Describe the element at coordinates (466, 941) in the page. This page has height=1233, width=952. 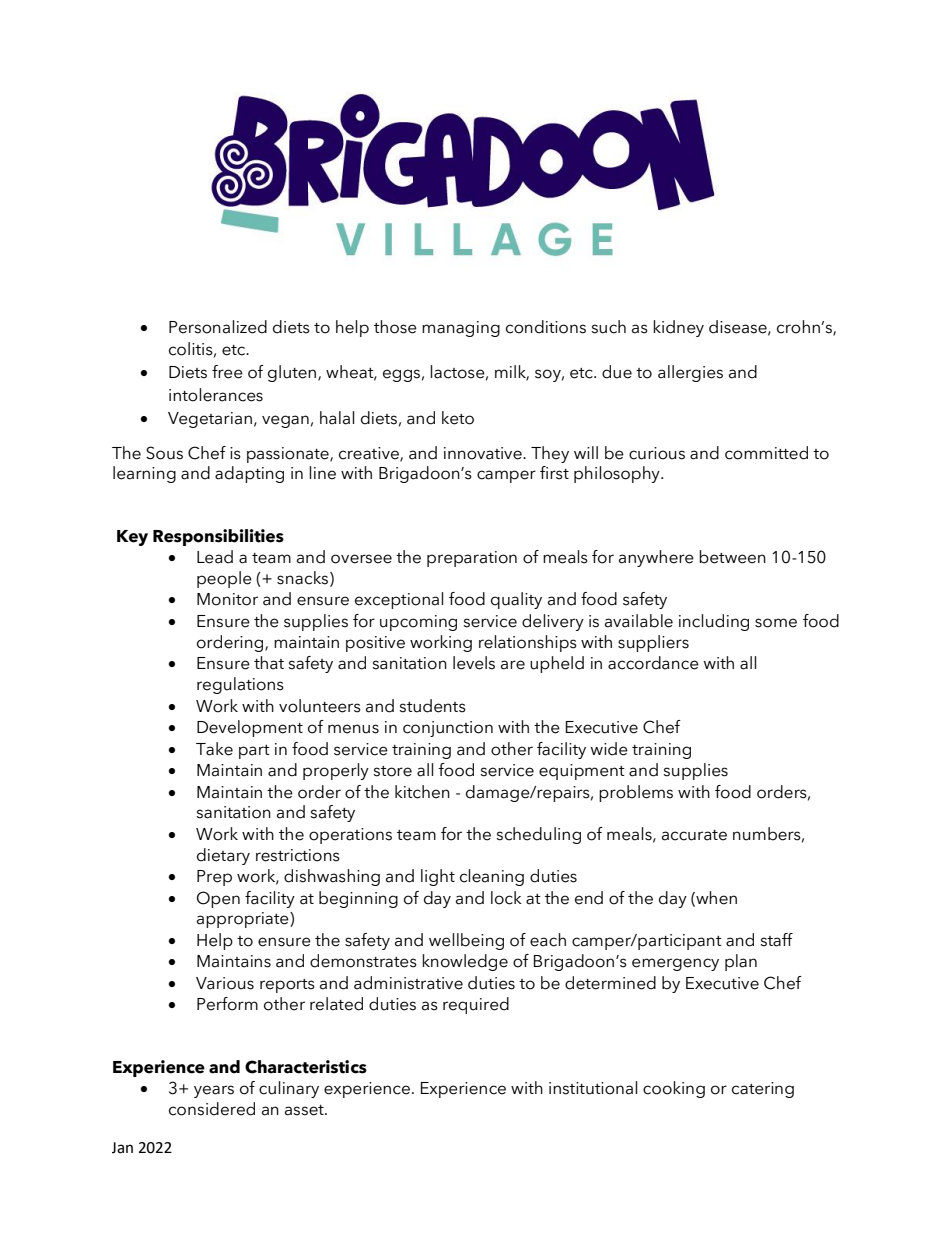
I see `wellbeing` at that location.
